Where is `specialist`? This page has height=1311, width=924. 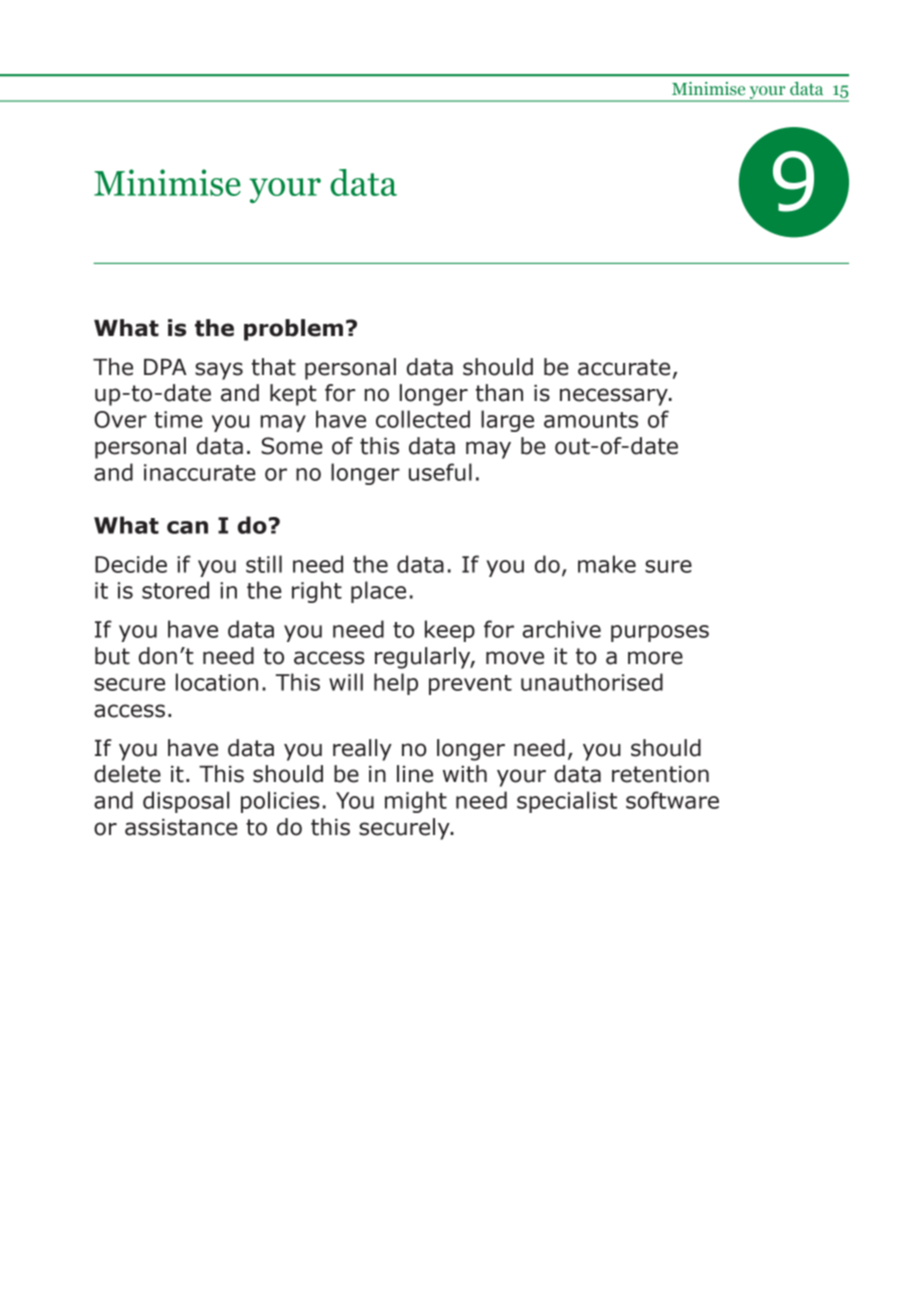 specialist is located at coordinates (567, 802).
